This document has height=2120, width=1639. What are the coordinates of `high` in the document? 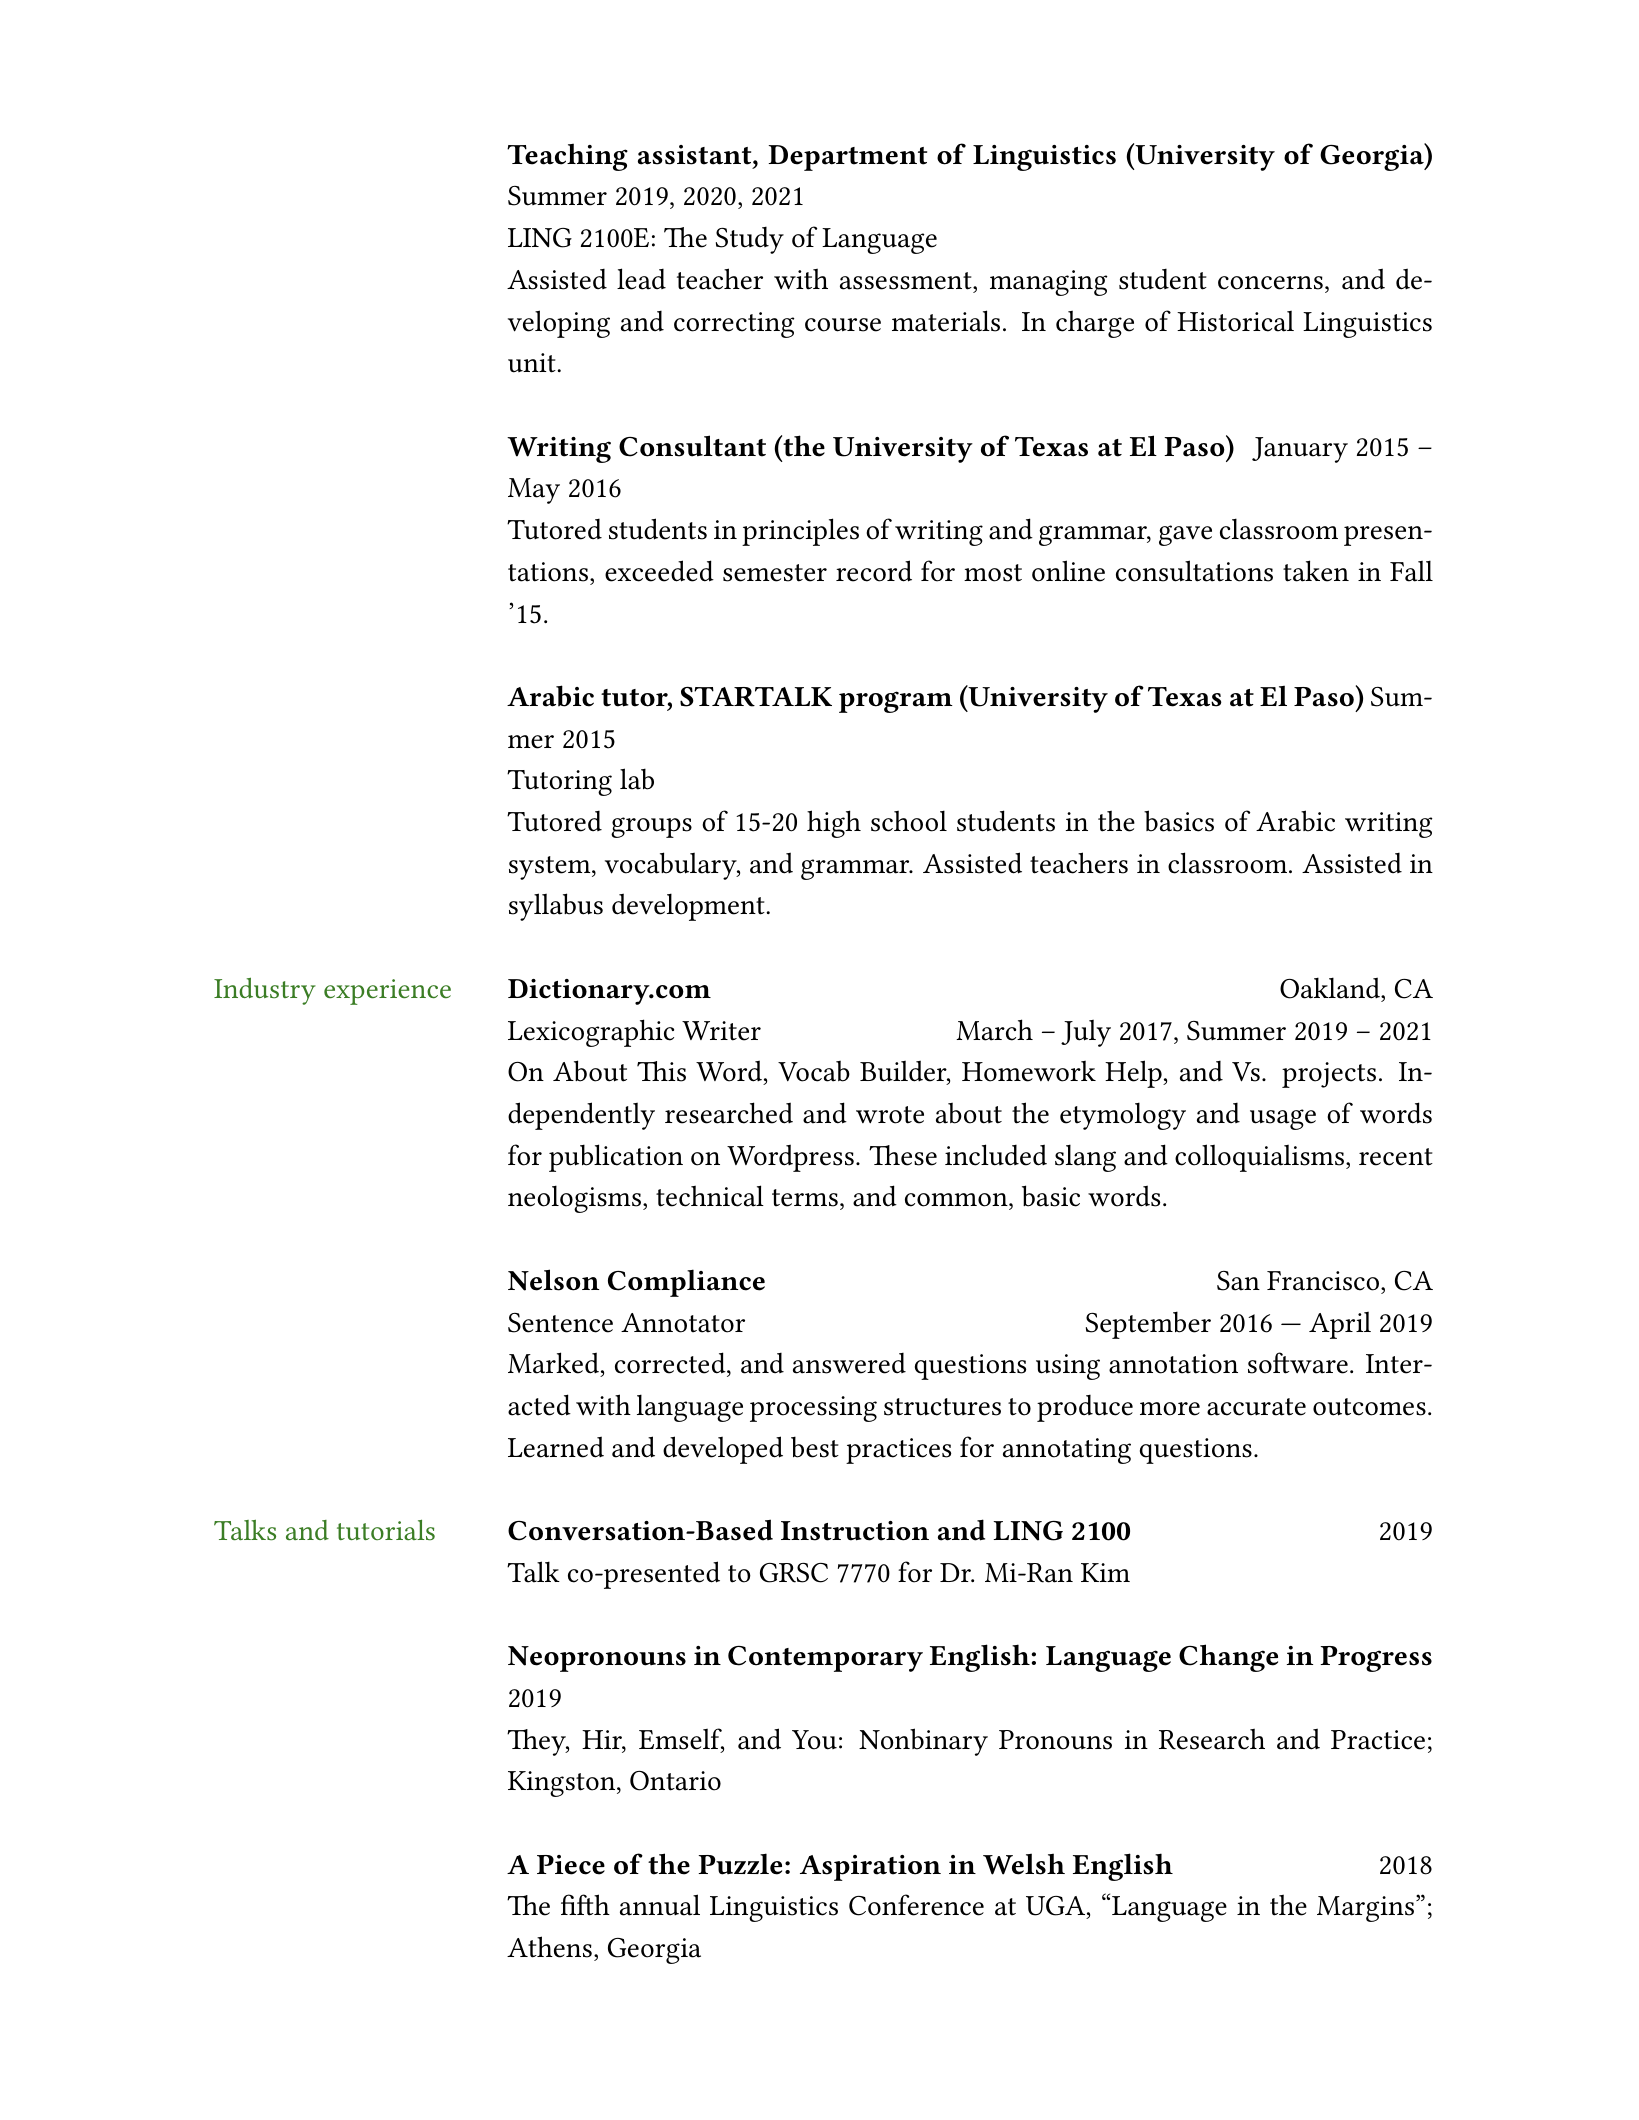 It's located at (834, 824).
